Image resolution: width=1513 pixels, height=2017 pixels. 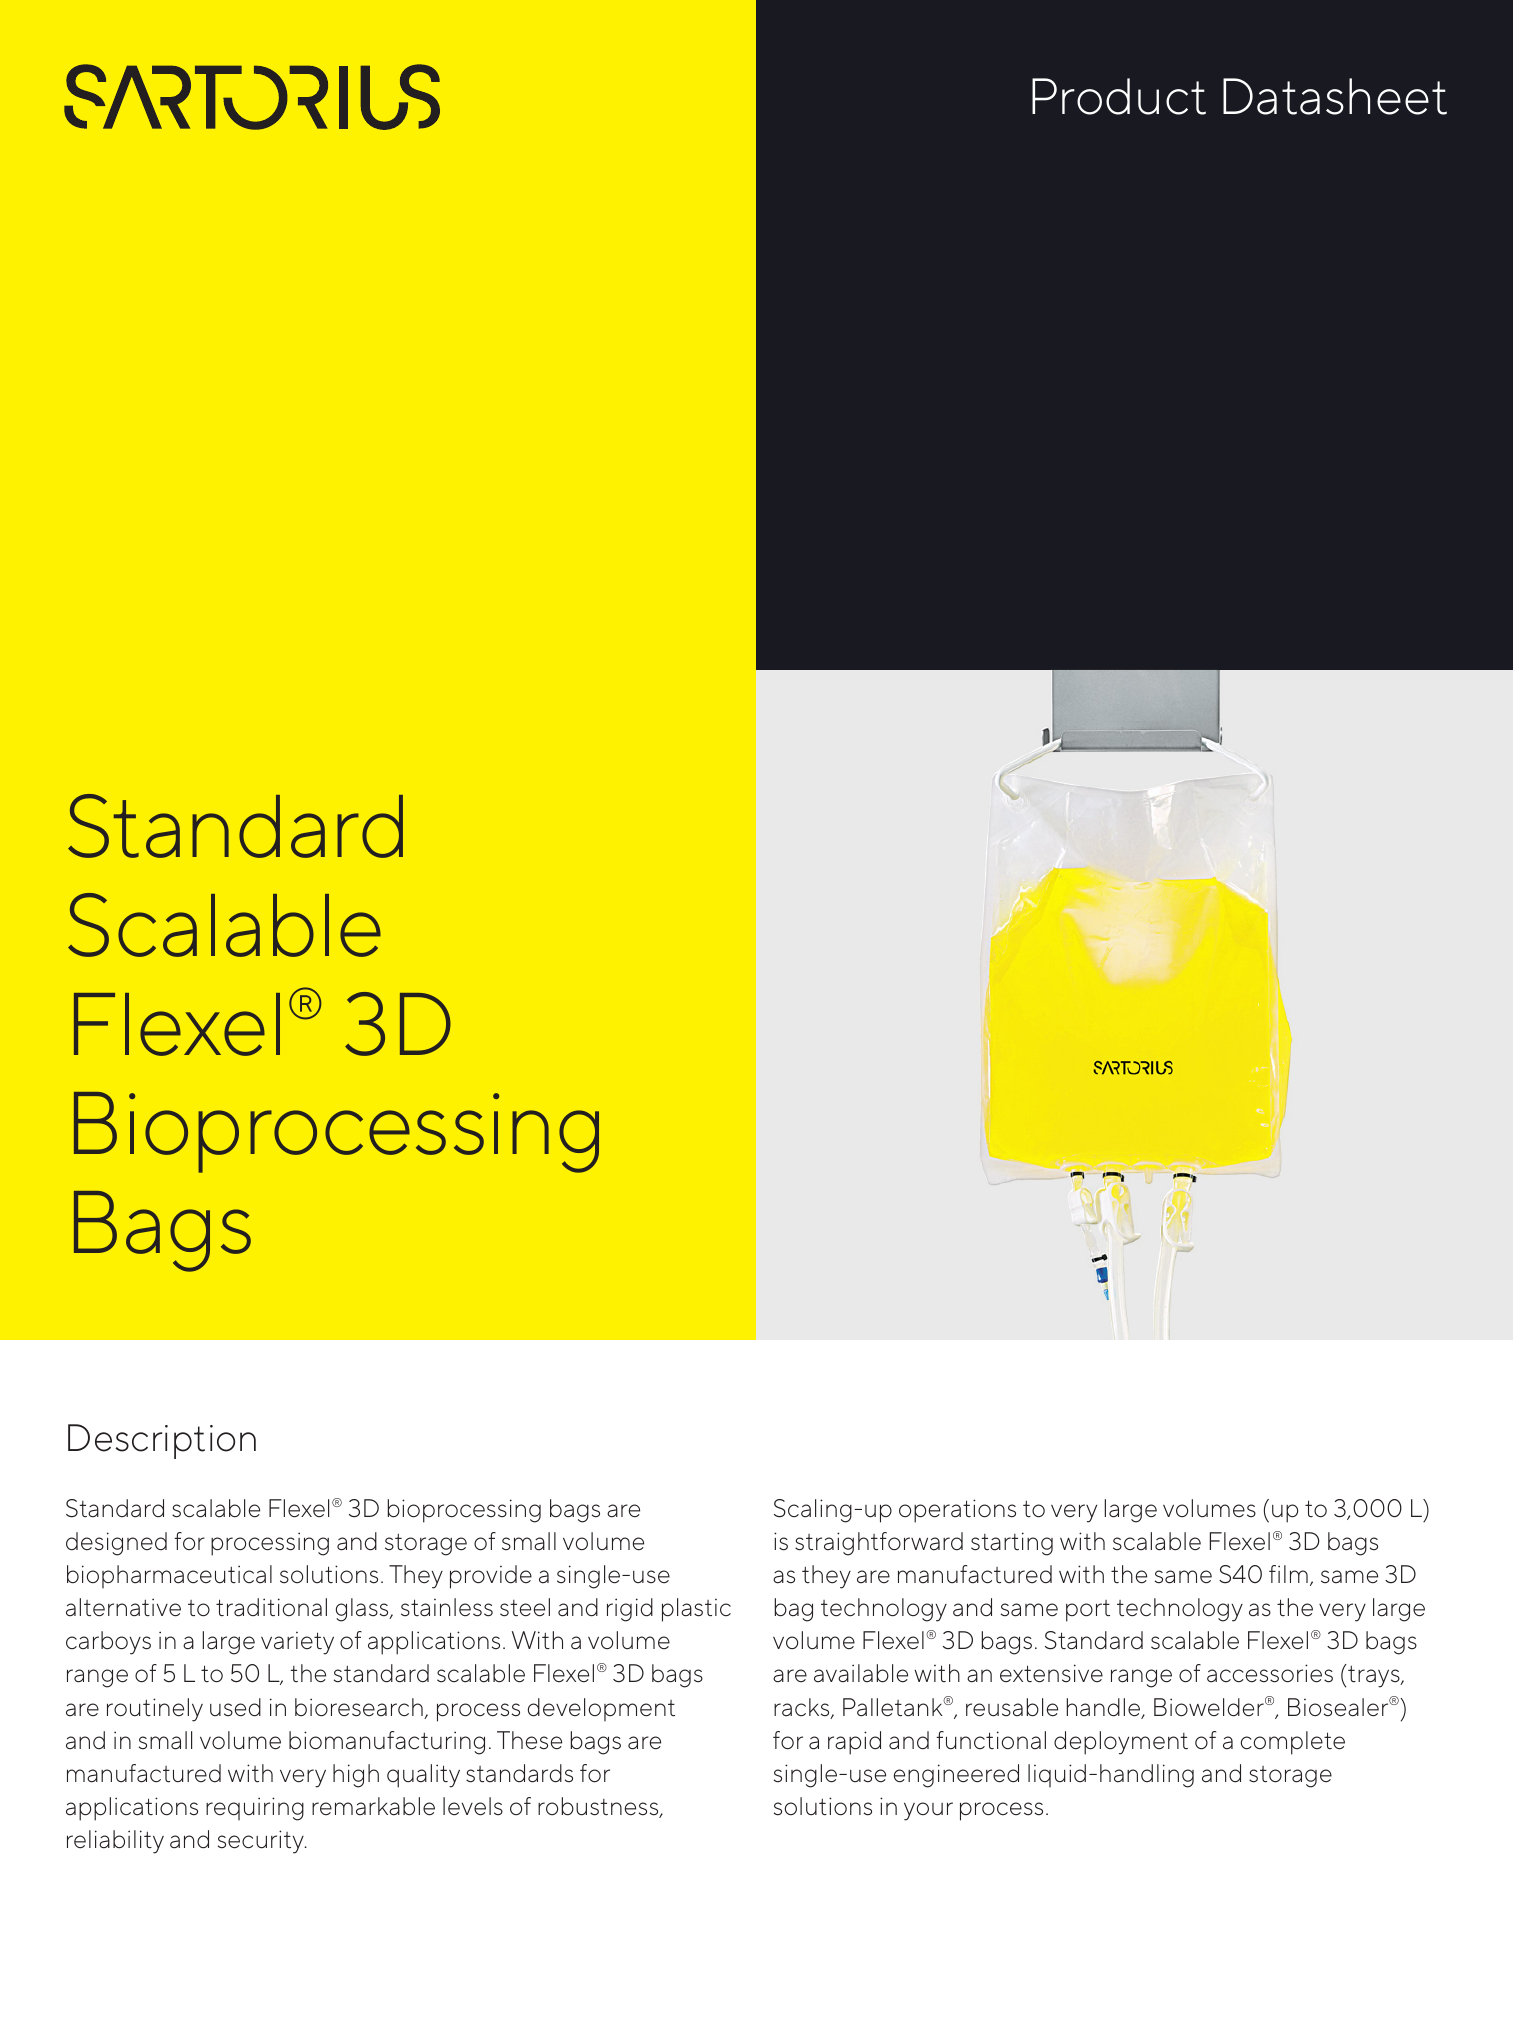 What do you see at coordinates (491, 1577) in the page?
I see `provide` at bounding box center [491, 1577].
